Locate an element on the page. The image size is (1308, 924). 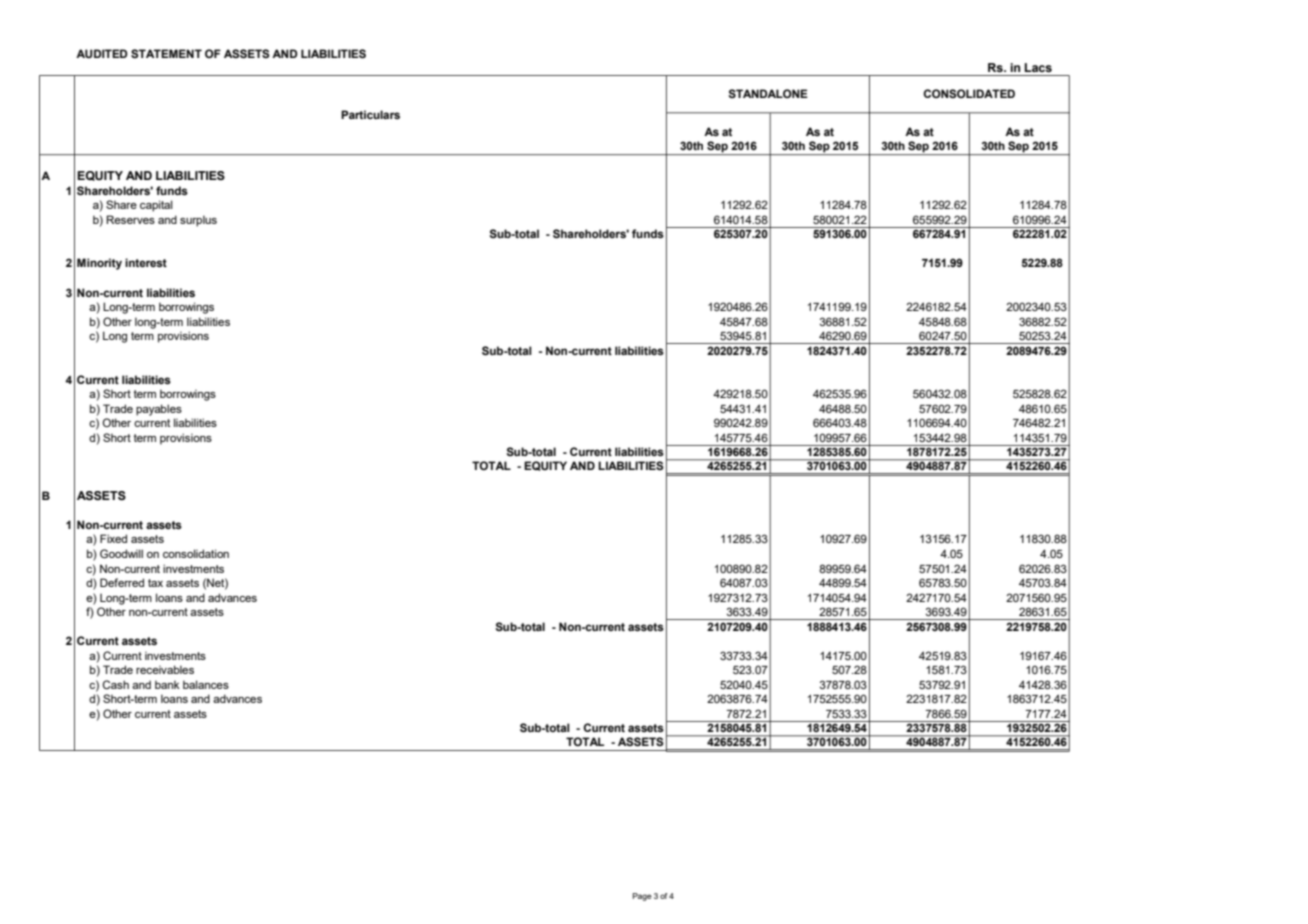
CONSOLIDATED is located at coordinates (969, 93).
